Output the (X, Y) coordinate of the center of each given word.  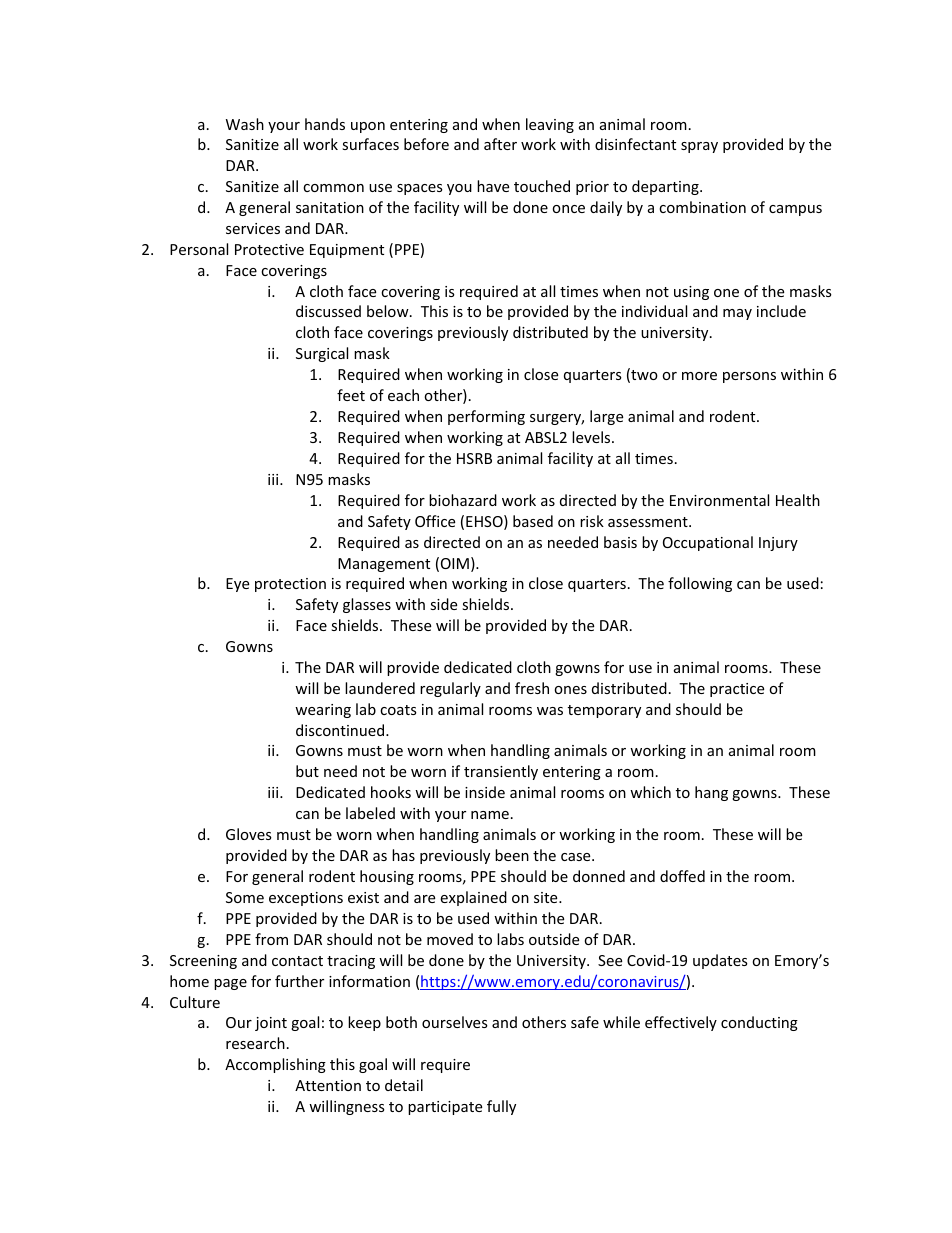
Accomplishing (275, 1065)
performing (486, 417)
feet (351, 395)
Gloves (249, 834)
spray (699, 147)
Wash (245, 124)
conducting (759, 1023)
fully (501, 1107)
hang (711, 793)
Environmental (719, 500)
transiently (501, 772)
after (500, 144)
